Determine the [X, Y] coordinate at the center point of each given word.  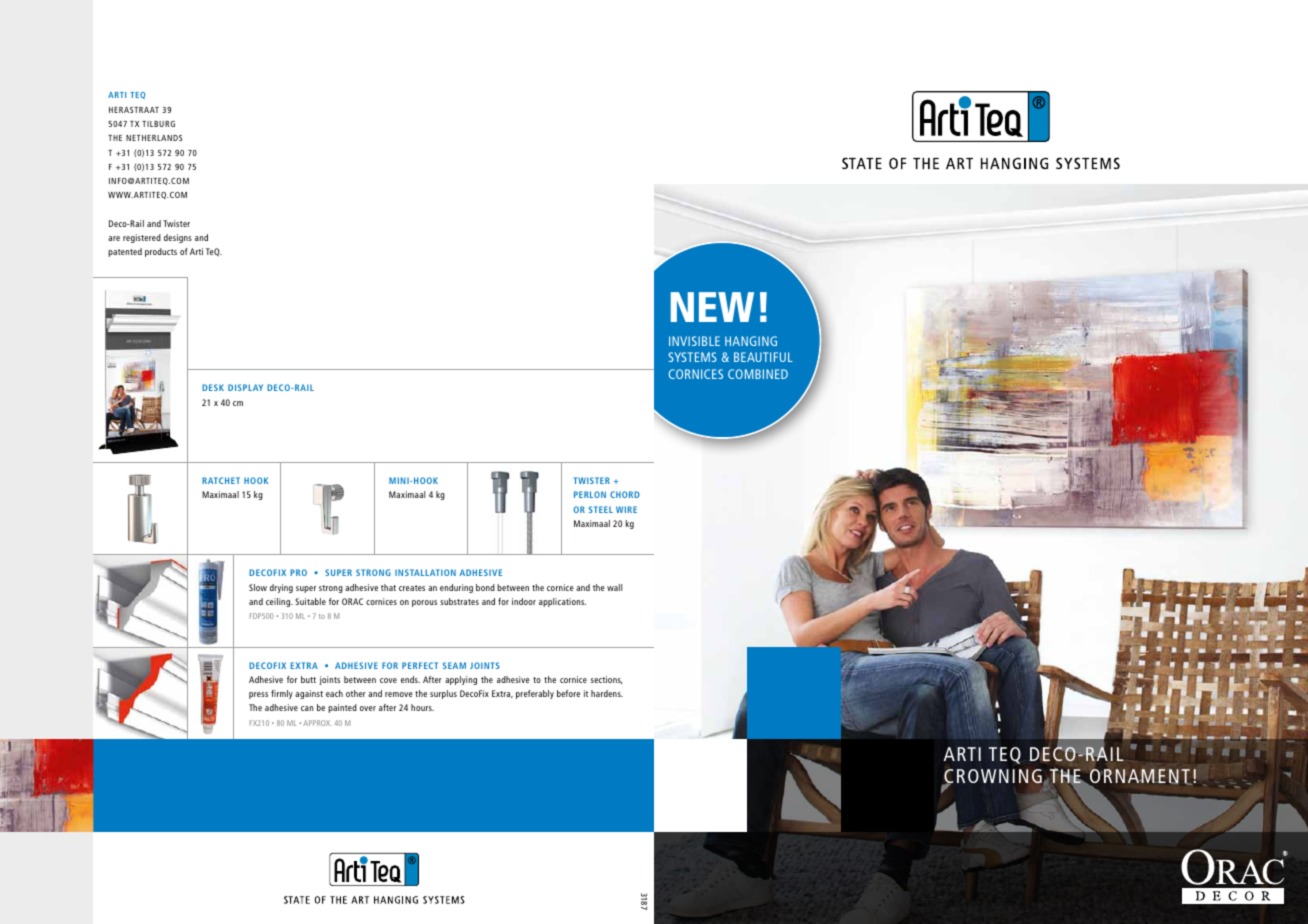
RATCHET [221, 480]
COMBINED [758, 374]
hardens [607, 693]
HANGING [751, 341]
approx [317, 723]
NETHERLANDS [154, 138]
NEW [712, 307]
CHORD [625, 494]
